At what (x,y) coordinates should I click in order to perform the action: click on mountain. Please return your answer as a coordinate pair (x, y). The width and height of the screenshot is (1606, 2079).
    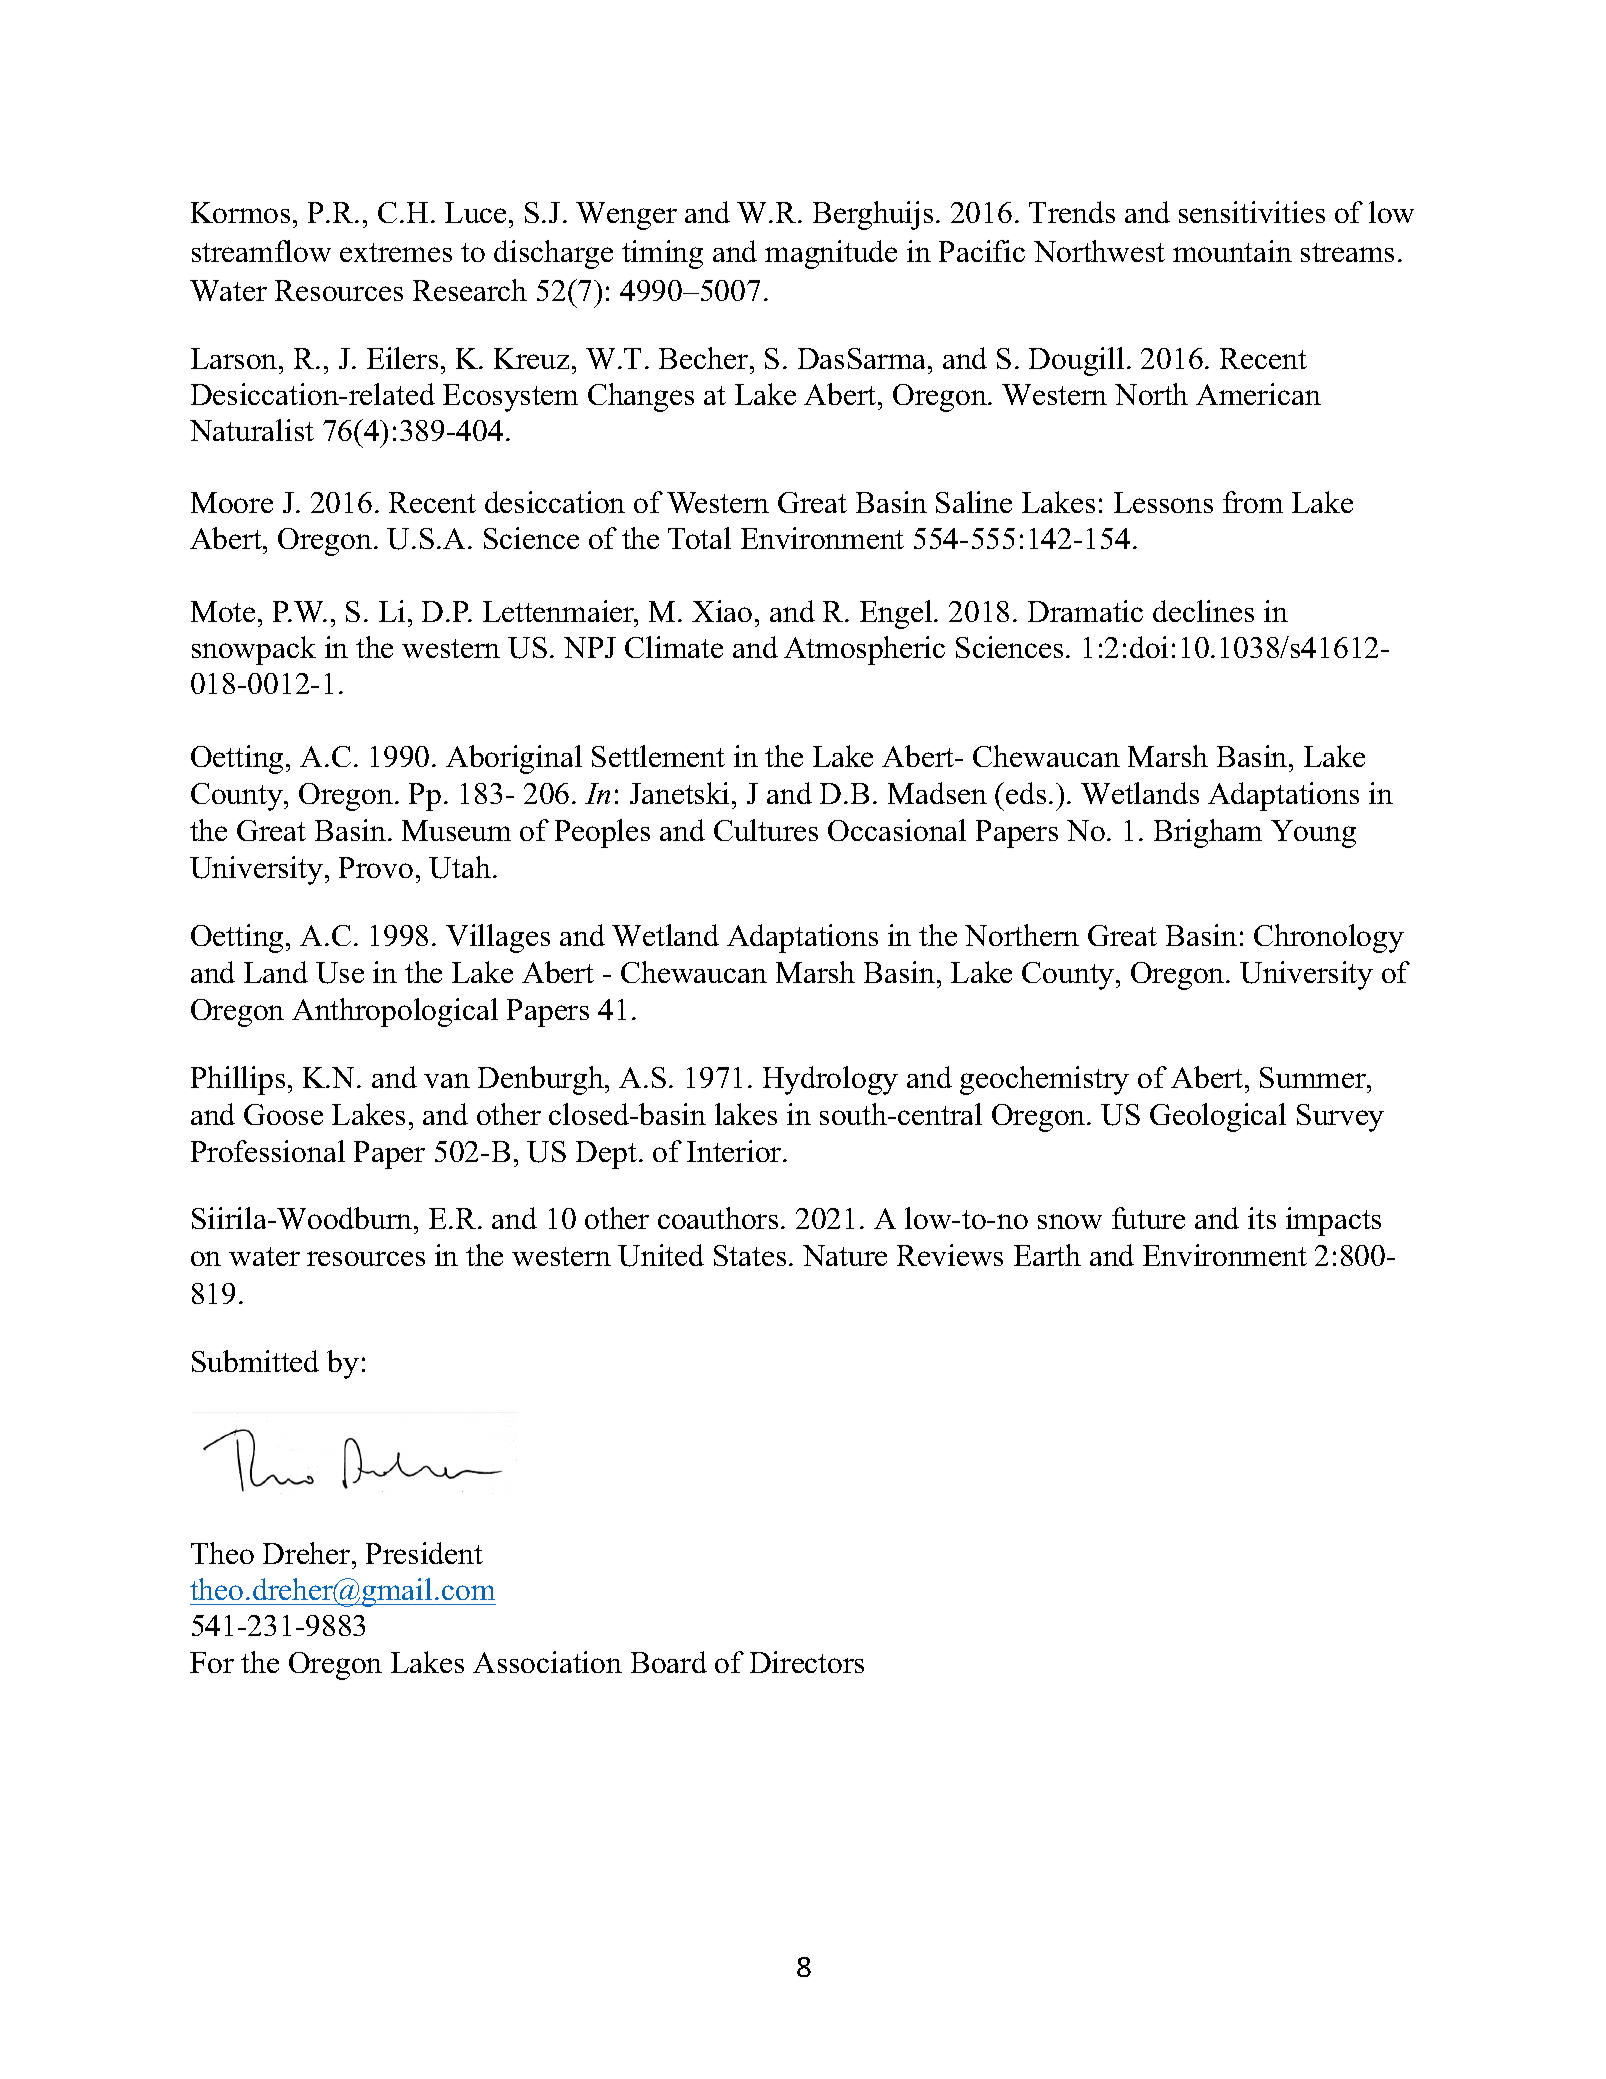
    Looking at the image, I should click on (1232, 251).
